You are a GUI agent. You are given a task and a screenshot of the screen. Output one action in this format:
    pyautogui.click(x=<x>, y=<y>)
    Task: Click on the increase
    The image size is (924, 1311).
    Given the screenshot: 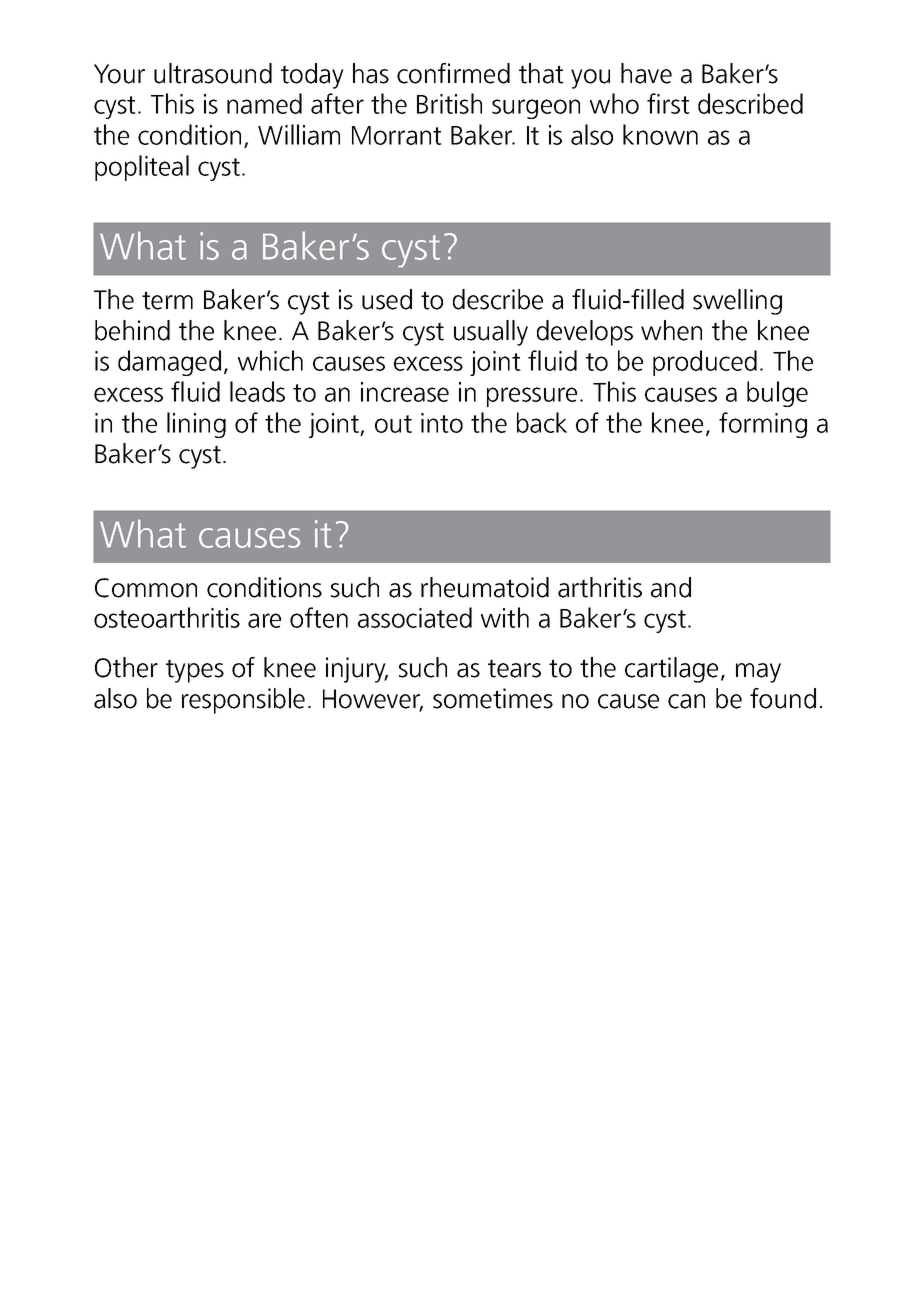 What is the action you would take?
    pyautogui.click(x=405, y=392)
